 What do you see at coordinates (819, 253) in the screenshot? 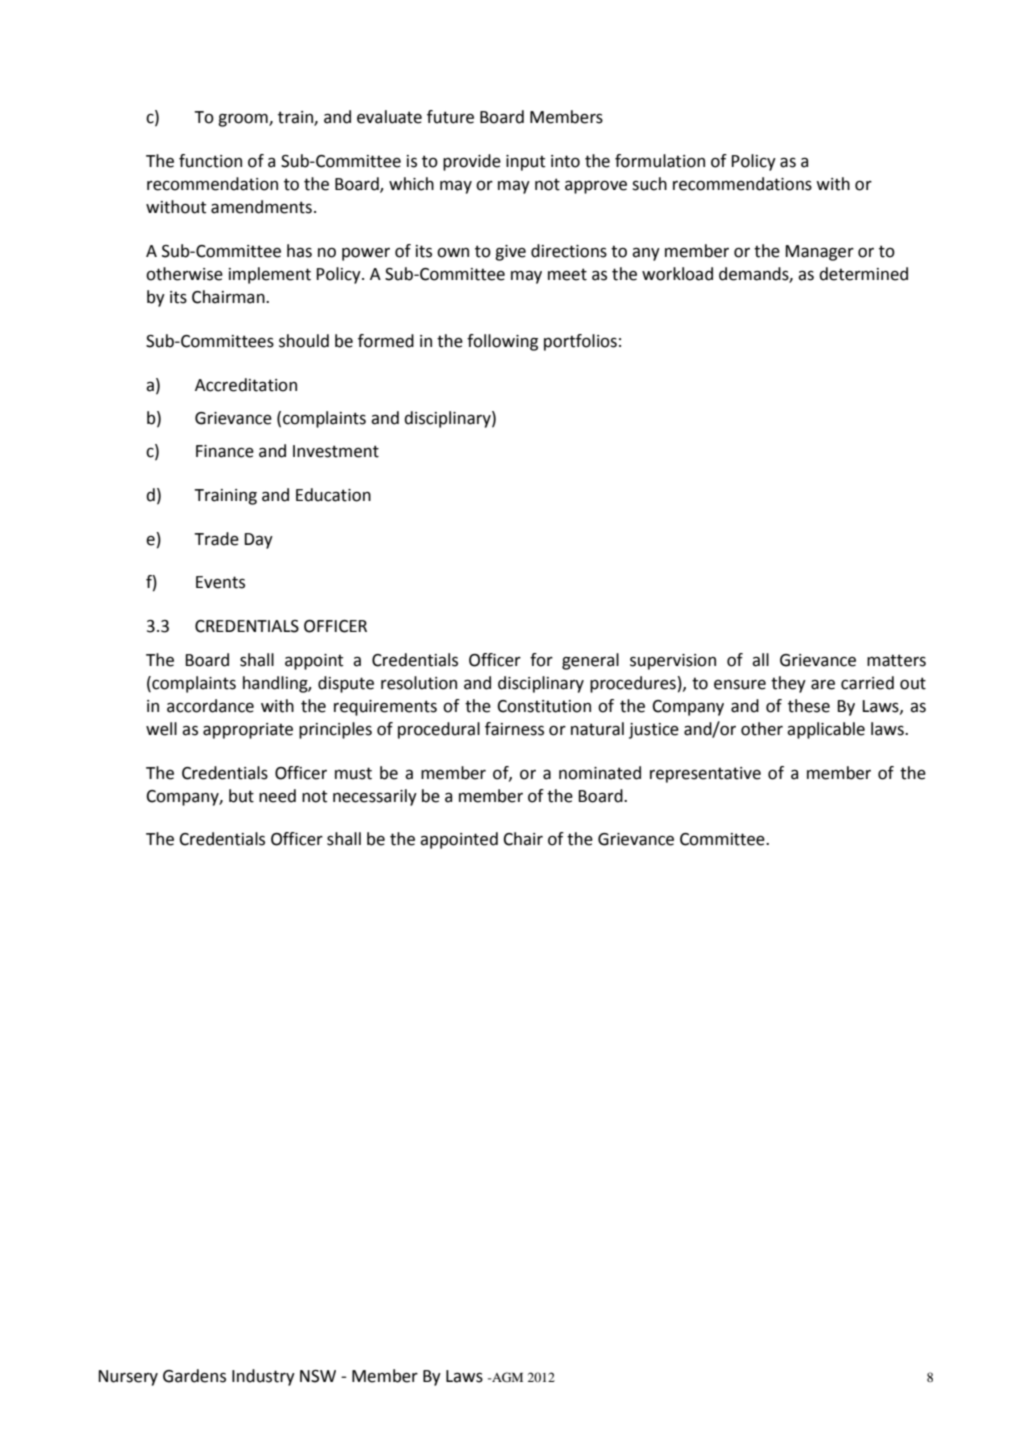
I see `Manager` at bounding box center [819, 253].
